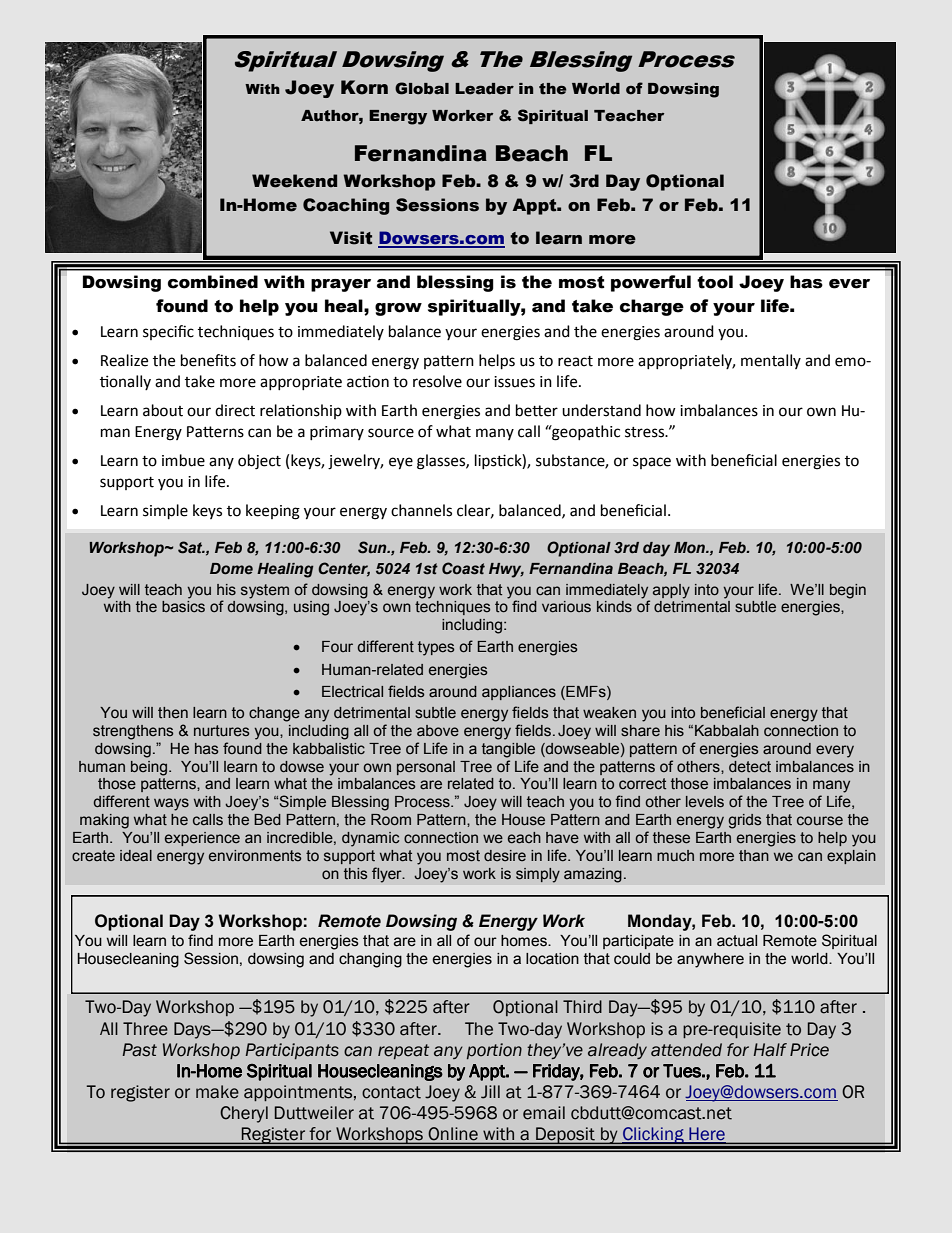 The height and width of the page is (1233, 952). Describe the element at coordinates (754, 856) in the page. I see `than` at that location.
